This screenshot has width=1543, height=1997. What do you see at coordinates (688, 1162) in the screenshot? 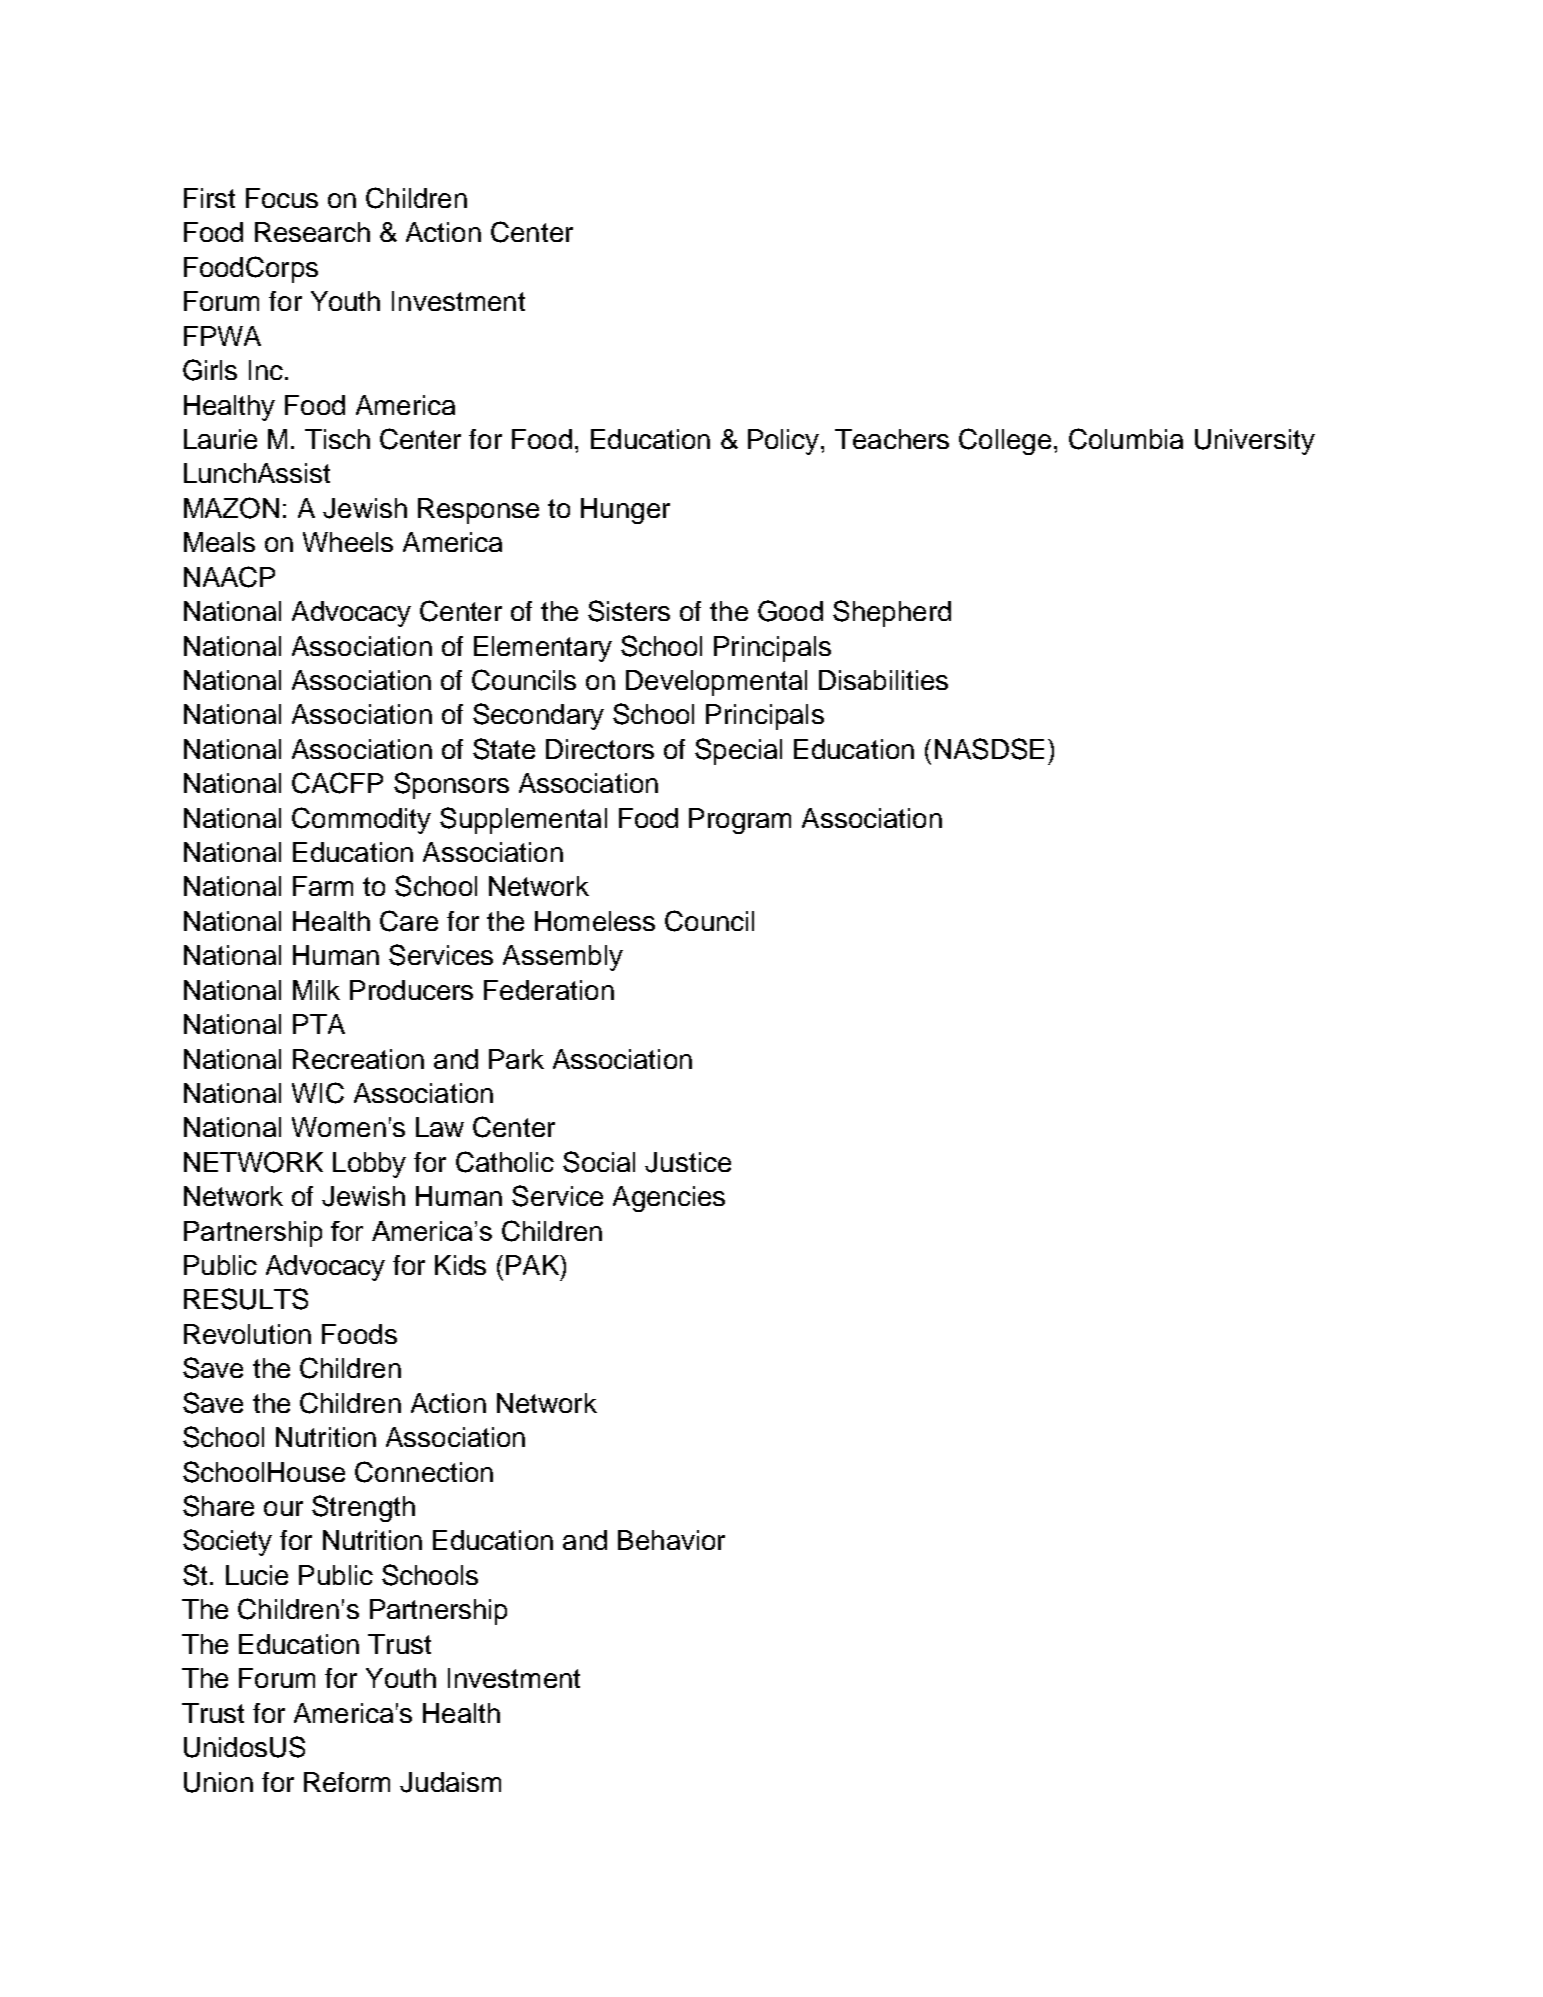
I see `Justice` at bounding box center [688, 1162].
